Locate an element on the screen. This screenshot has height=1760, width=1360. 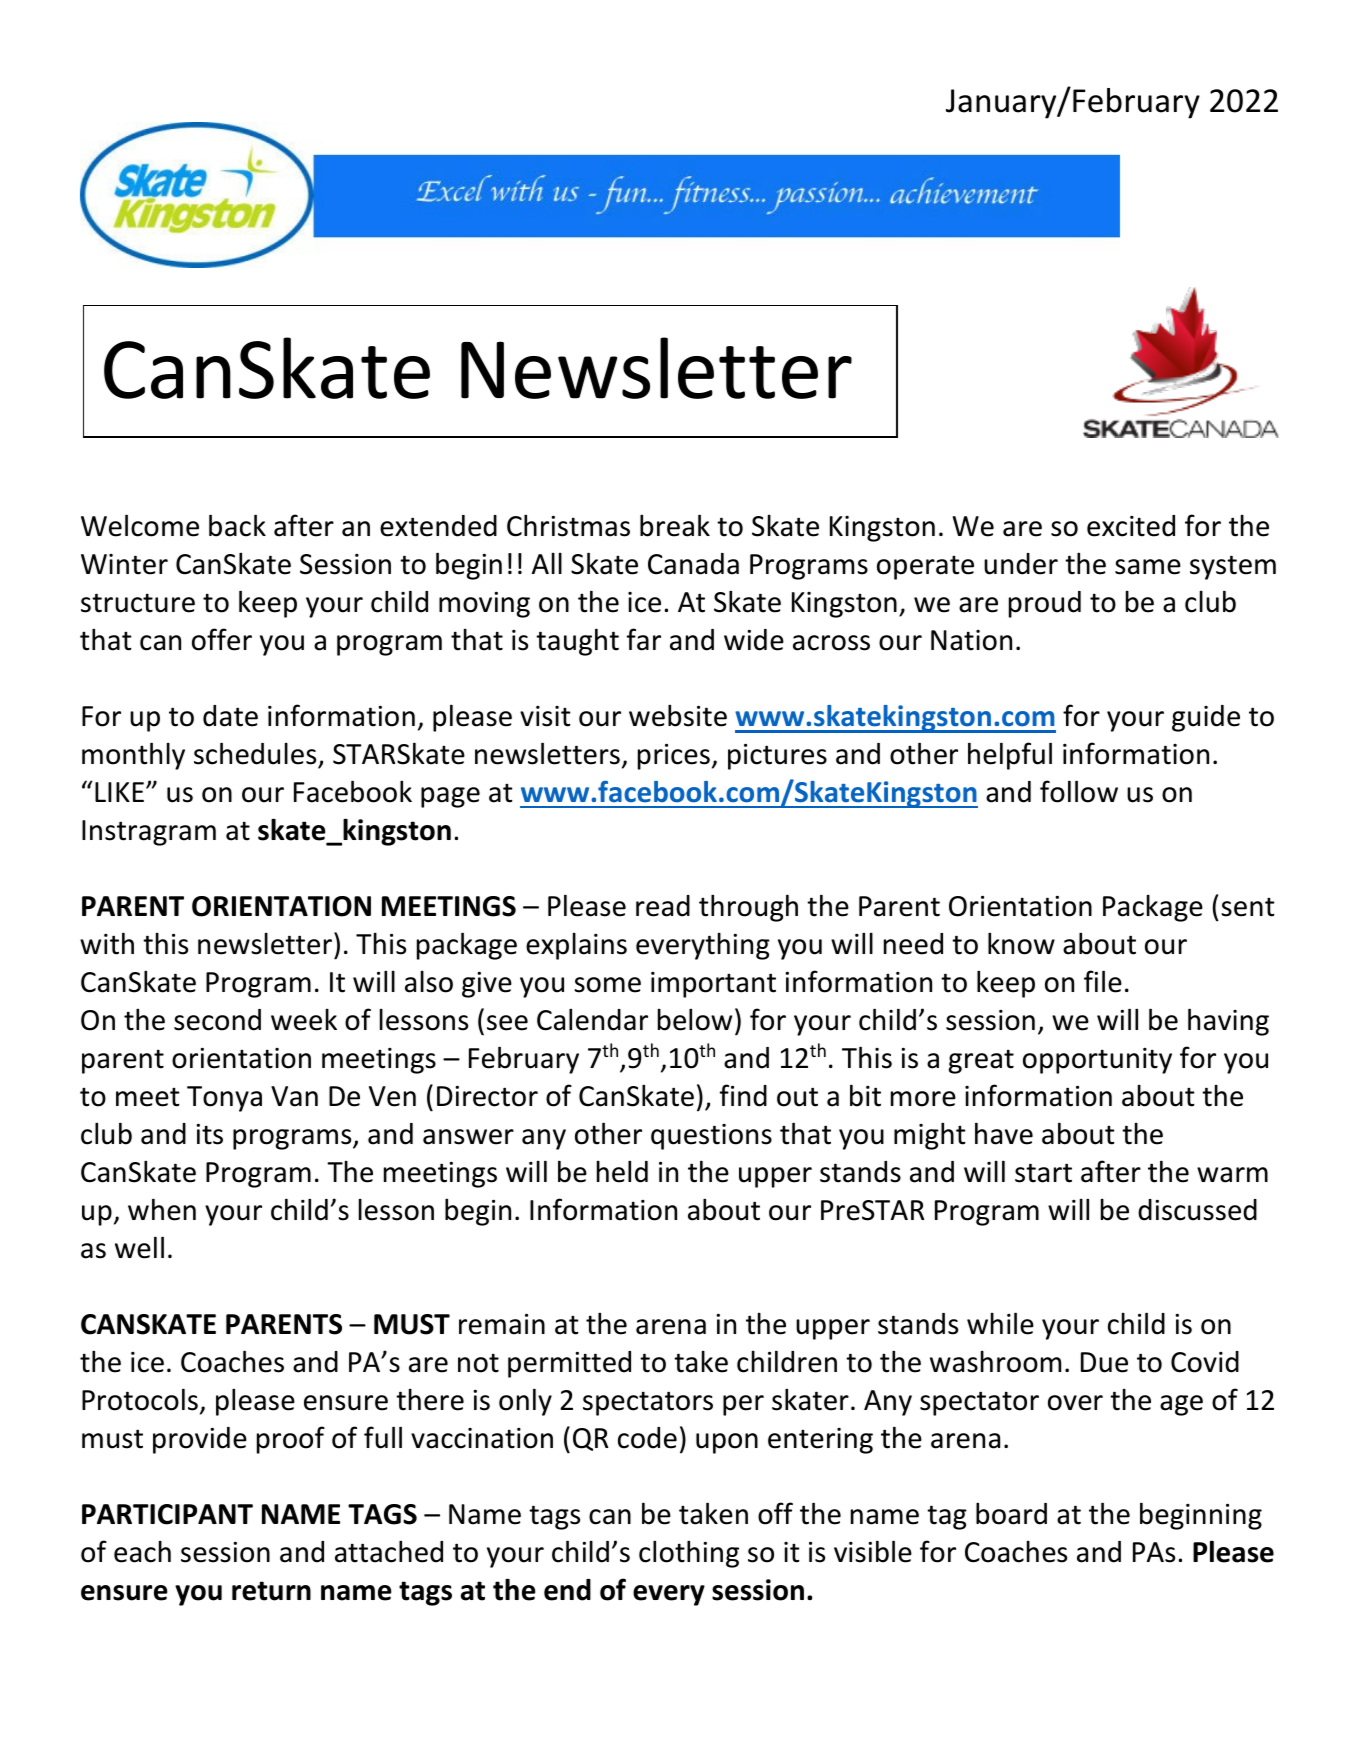
board is located at coordinates (1011, 1513).
